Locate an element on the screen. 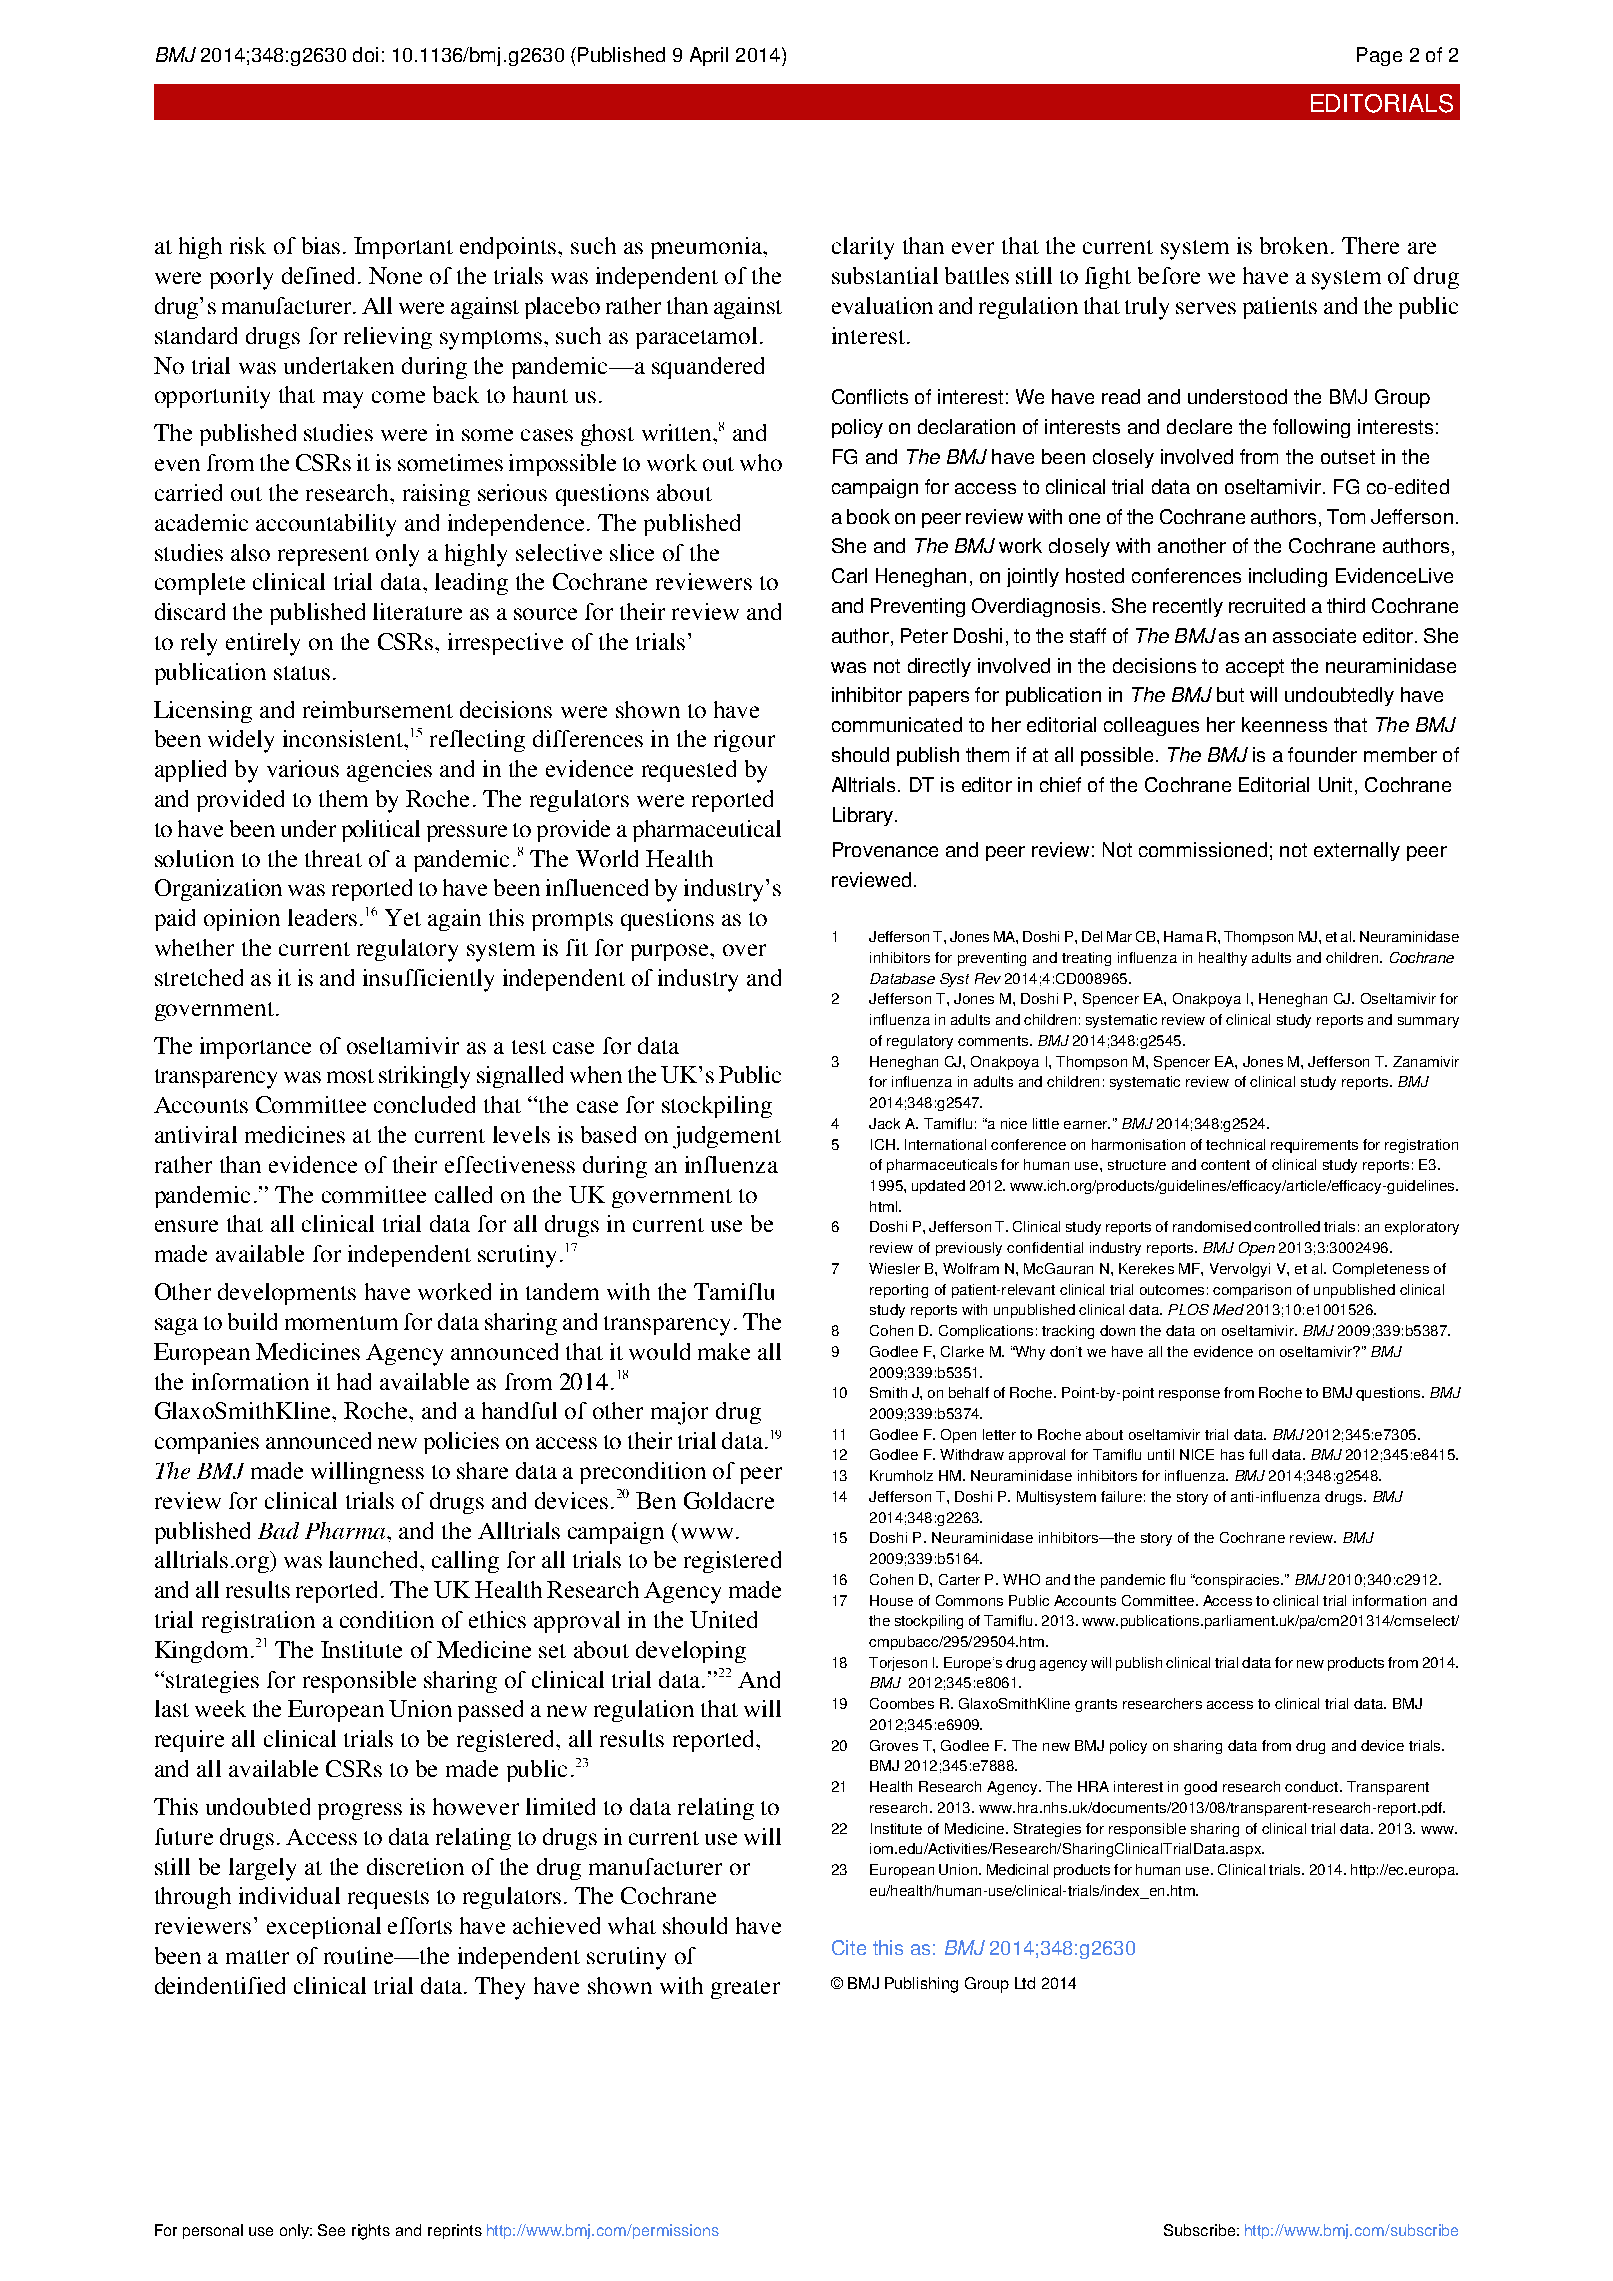 The height and width of the screenshot is (2281, 1613). doi is located at coordinates (365, 54).
